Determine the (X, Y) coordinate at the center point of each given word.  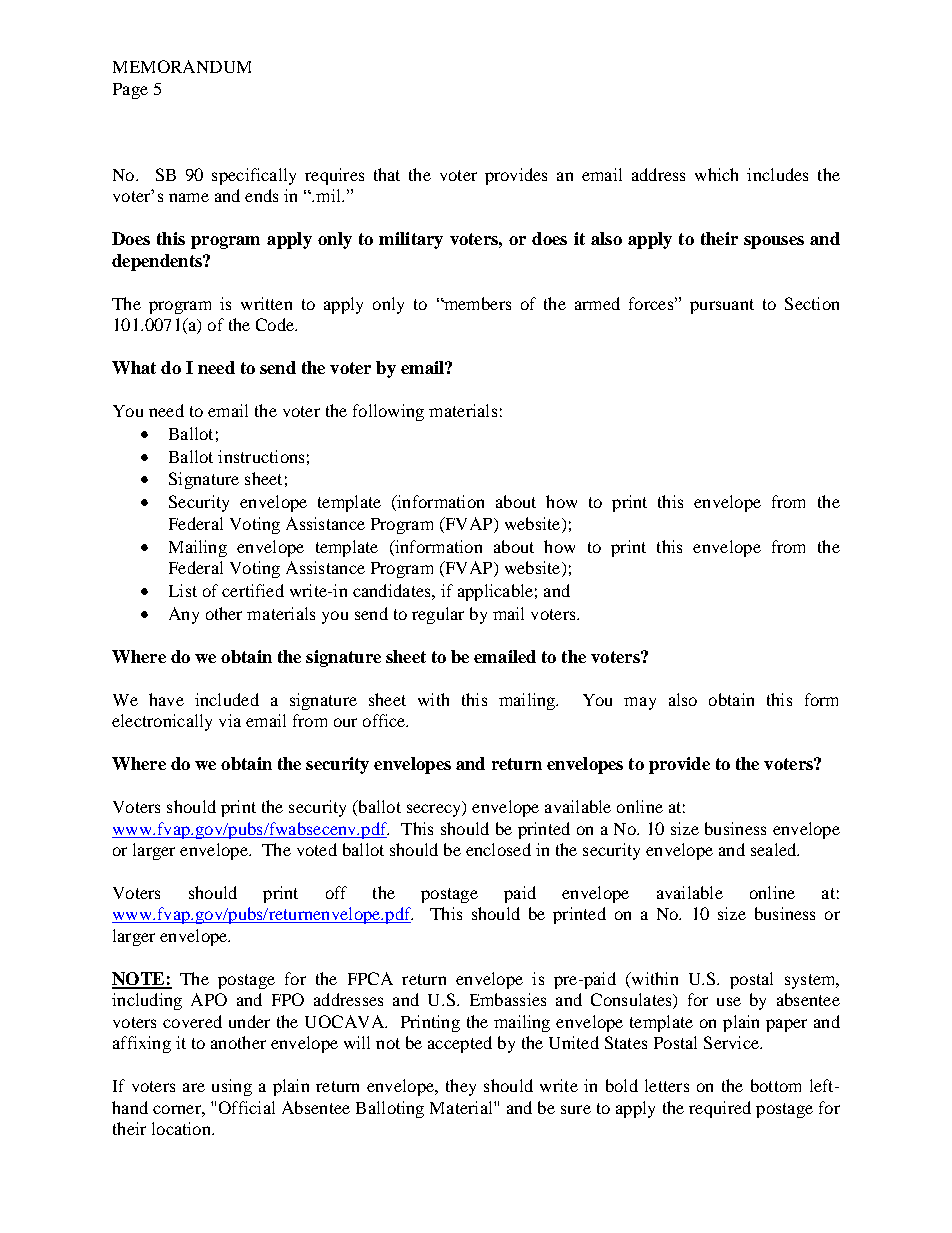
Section (812, 303)
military (411, 240)
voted (317, 849)
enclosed (498, 849)
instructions (261, 456)
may (640, 703)
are (194, 1087)
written (266, 303)
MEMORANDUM (182, 66)
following (388, 412)
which (716, 174)
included (227, 699)
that (387, 174)
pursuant (722, 306)
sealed (775, 849)
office (385, 720)
